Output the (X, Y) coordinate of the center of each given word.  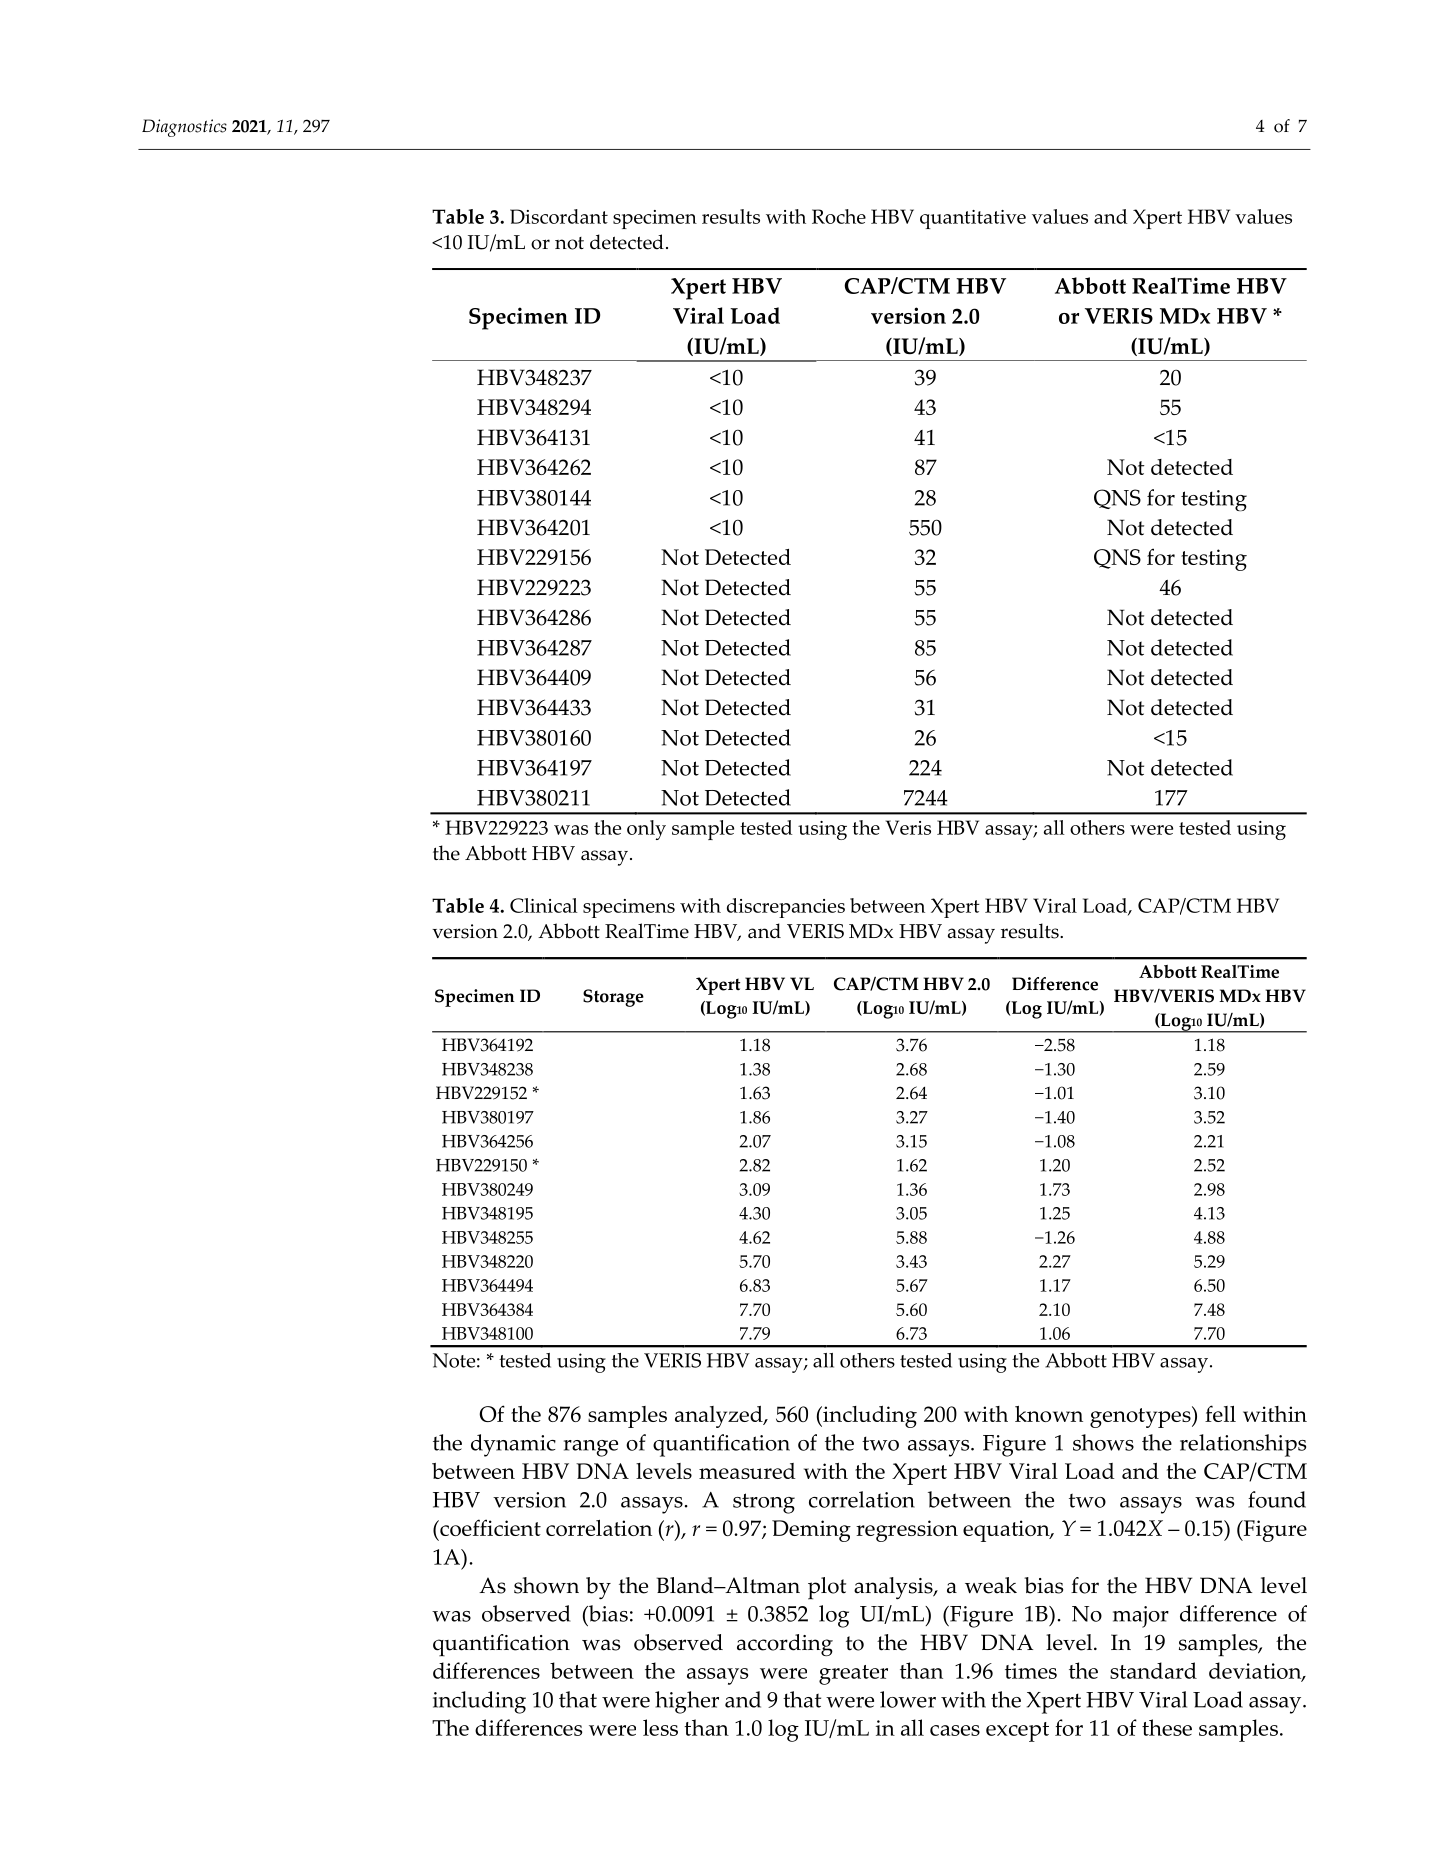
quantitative (973, 219)
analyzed (720, 1417)
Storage (613, 998)
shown (546, 1585)
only (646, 830)
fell (1220, 1413)
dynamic (513, 1445)
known (1049, 1414)
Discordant (559, 216)
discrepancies (786, 908)
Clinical (544, 905)
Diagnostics (184, 128)
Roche (839, 216)
